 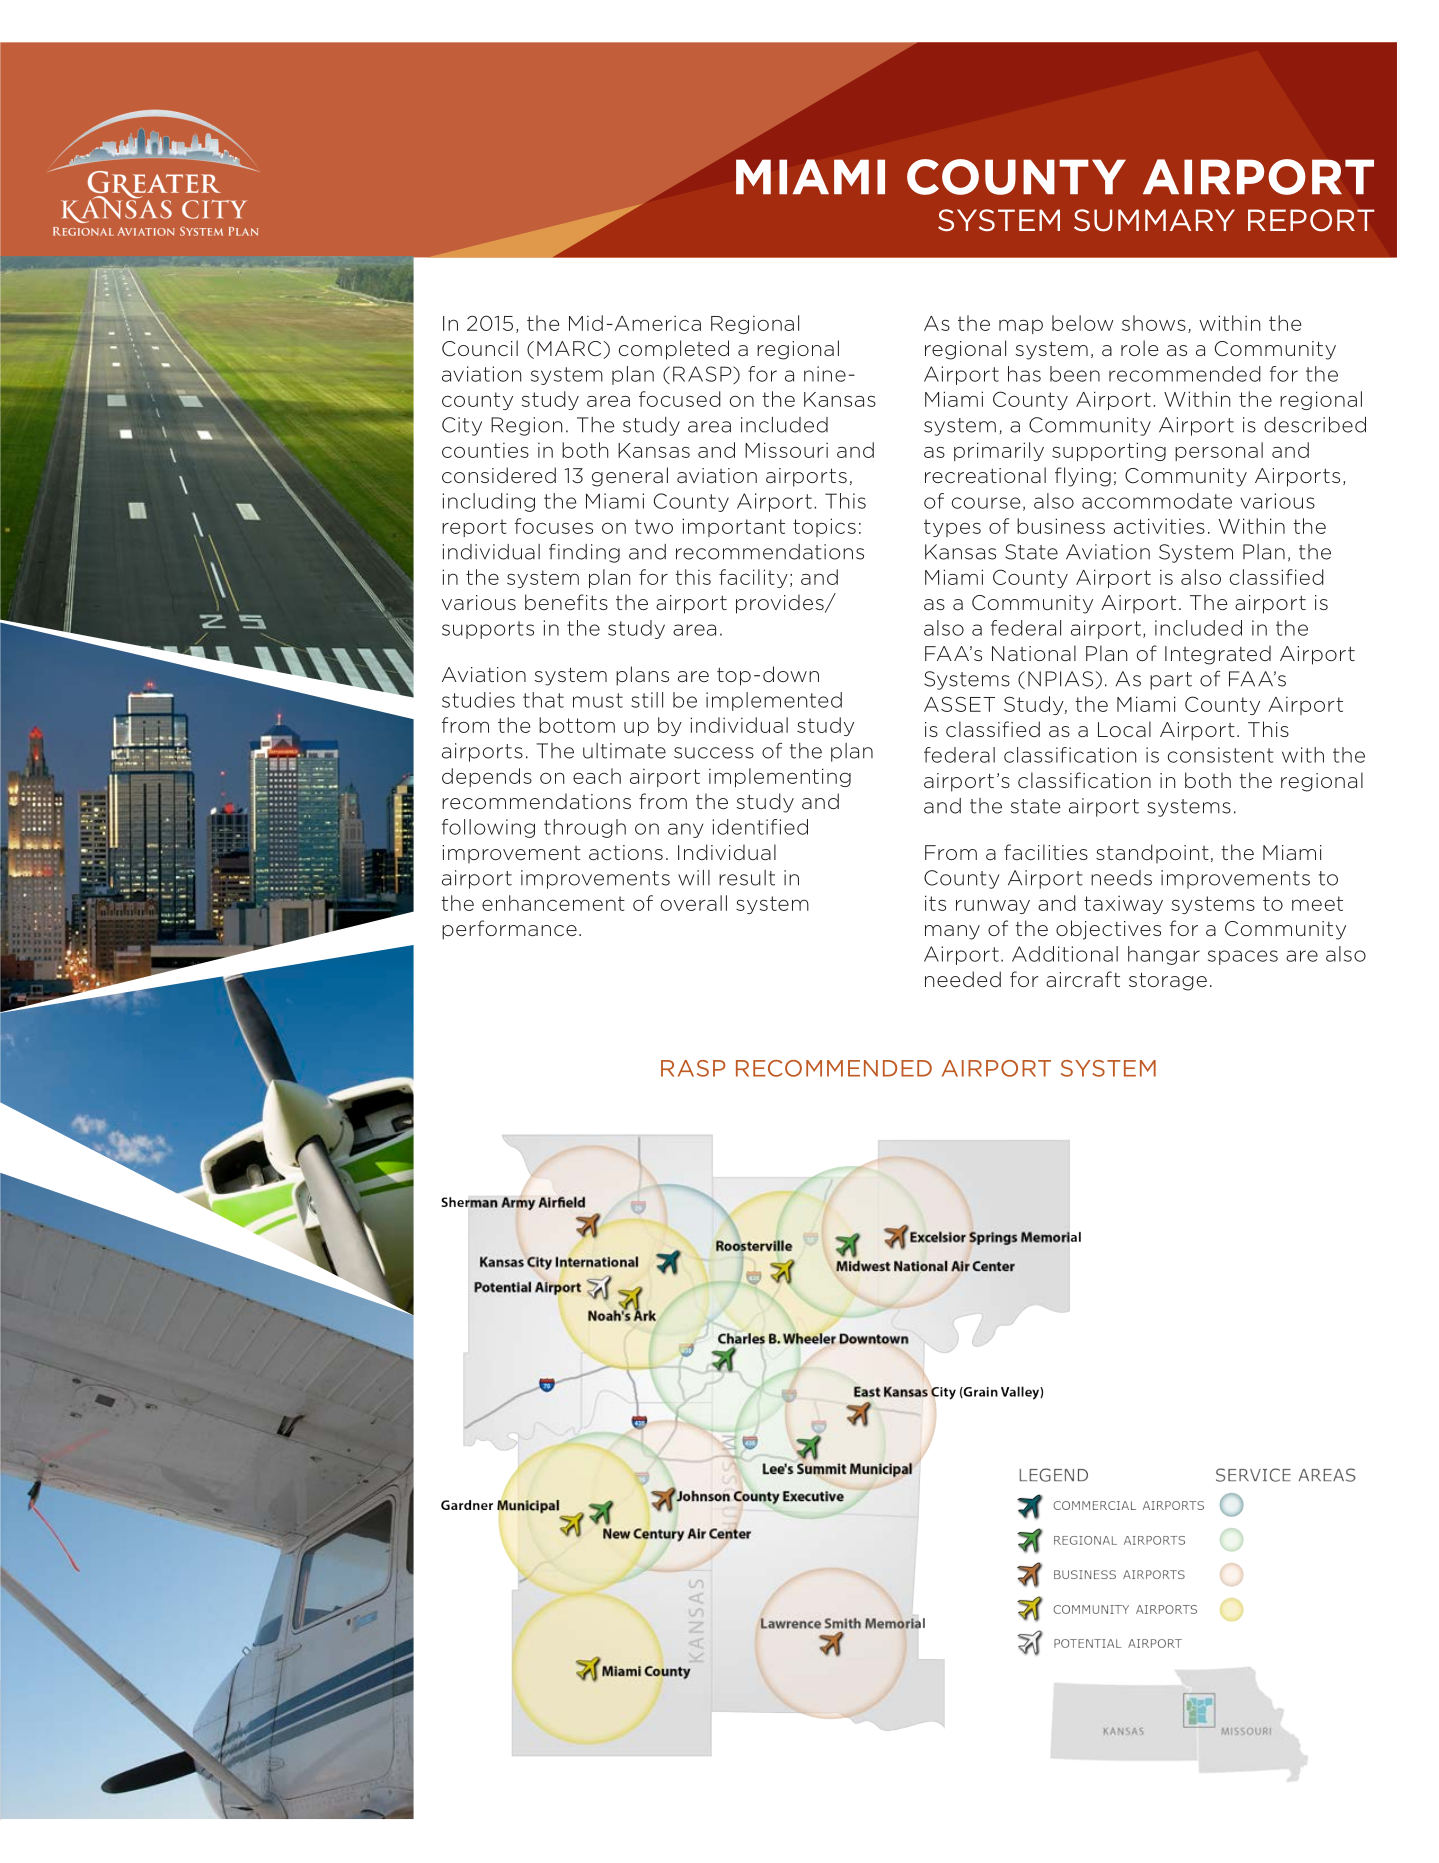 What do you see at coordinates (781, 604) in the screenshot?
I see `provides` at bounding box center [781, 604].
